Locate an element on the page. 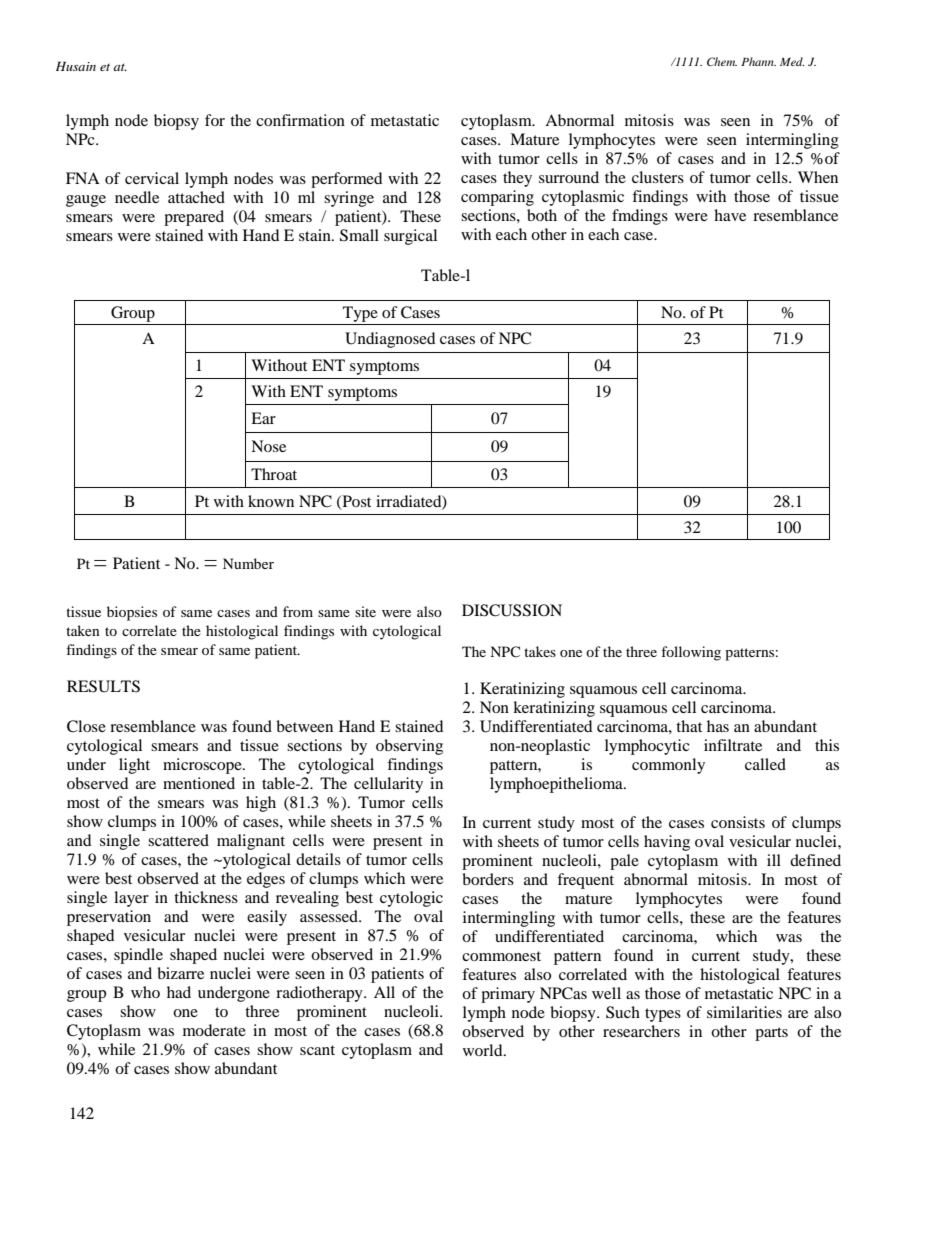  following is located at coordinates (691, 653).
